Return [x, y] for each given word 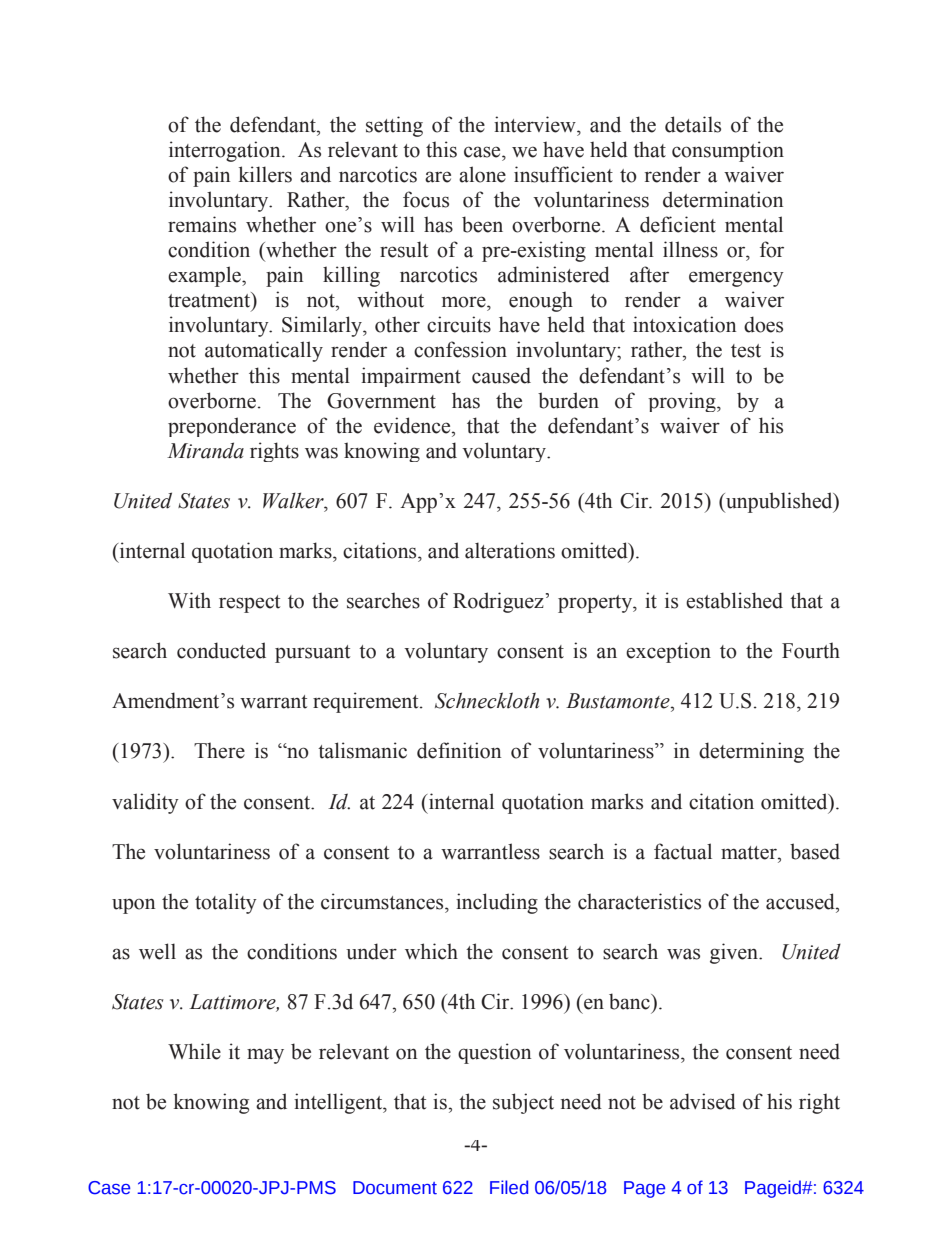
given [735, 953]
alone [482, 174]
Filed [509, 1187]
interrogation [226, 151]
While [194, 1051]
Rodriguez [498, 602]
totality [226, 903]
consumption [728, 151]
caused [501, 375]
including [497, 903]
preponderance [232, 427]
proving [683, 402]
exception [668, 652]
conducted [221, 650]
